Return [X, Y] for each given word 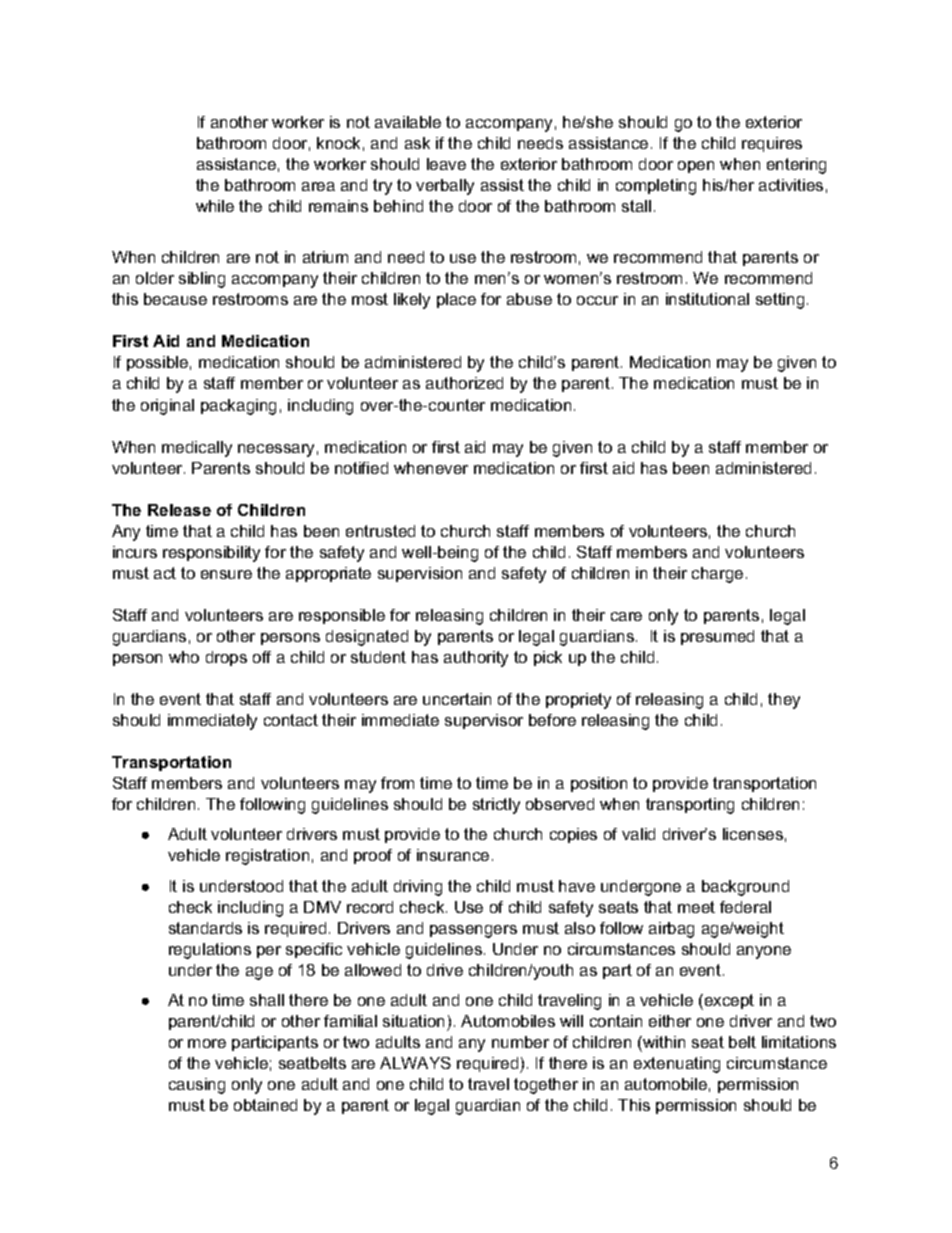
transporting [690, 806]
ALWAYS [415, 1063]
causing [197, 1086]
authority [476, 659]
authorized [464, 383]
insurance [453, 855]
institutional [707, 299]
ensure [226, 574]
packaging [238, 407]
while [215, 206]
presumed [717, 637]
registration [267, 857]
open [696, 167]
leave [446, 164]
